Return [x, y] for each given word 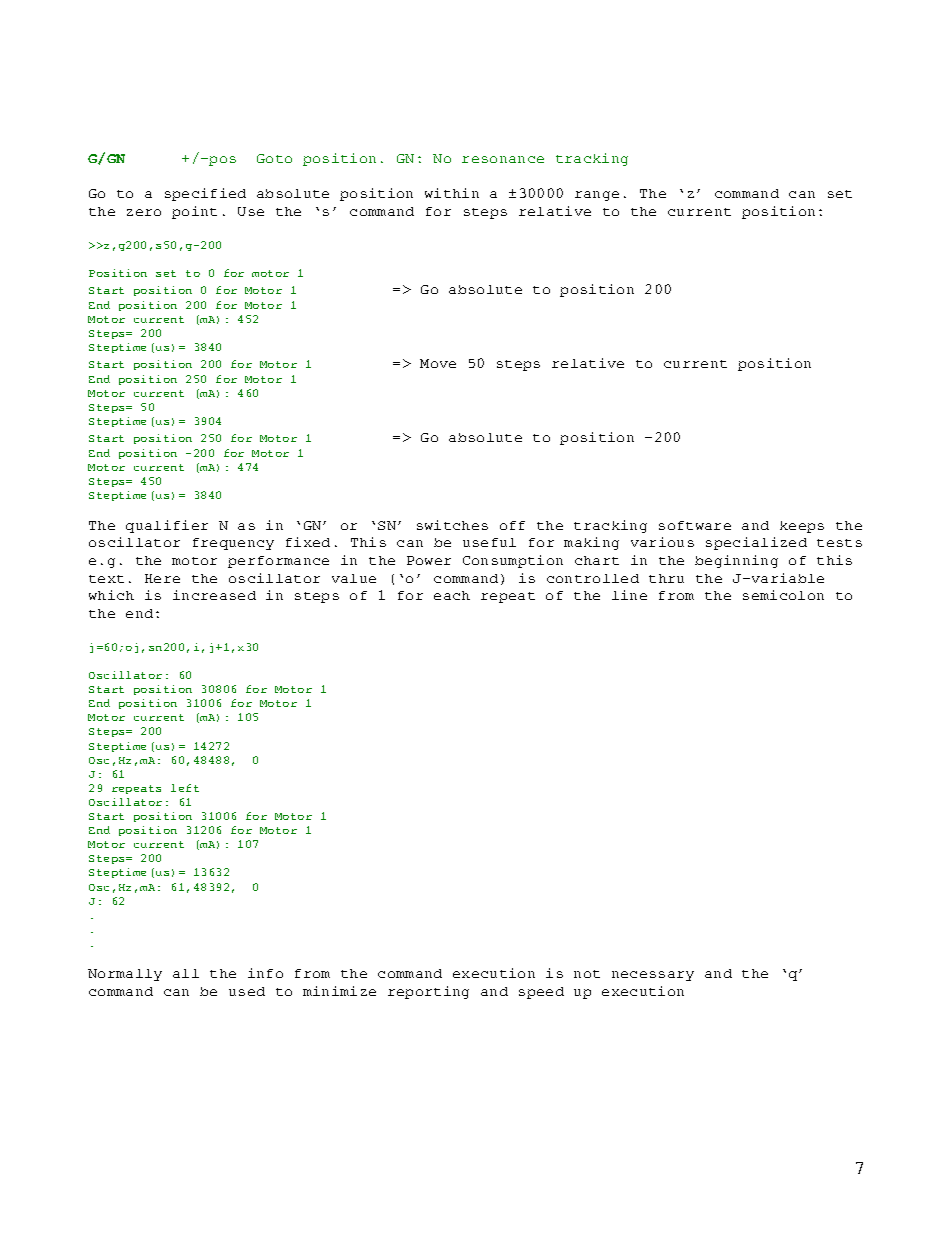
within [452, 193]
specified [205, 194]
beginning [736, 561]
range [597, 196]
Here [162, 578]
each [452, 595]
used [247, 991]
